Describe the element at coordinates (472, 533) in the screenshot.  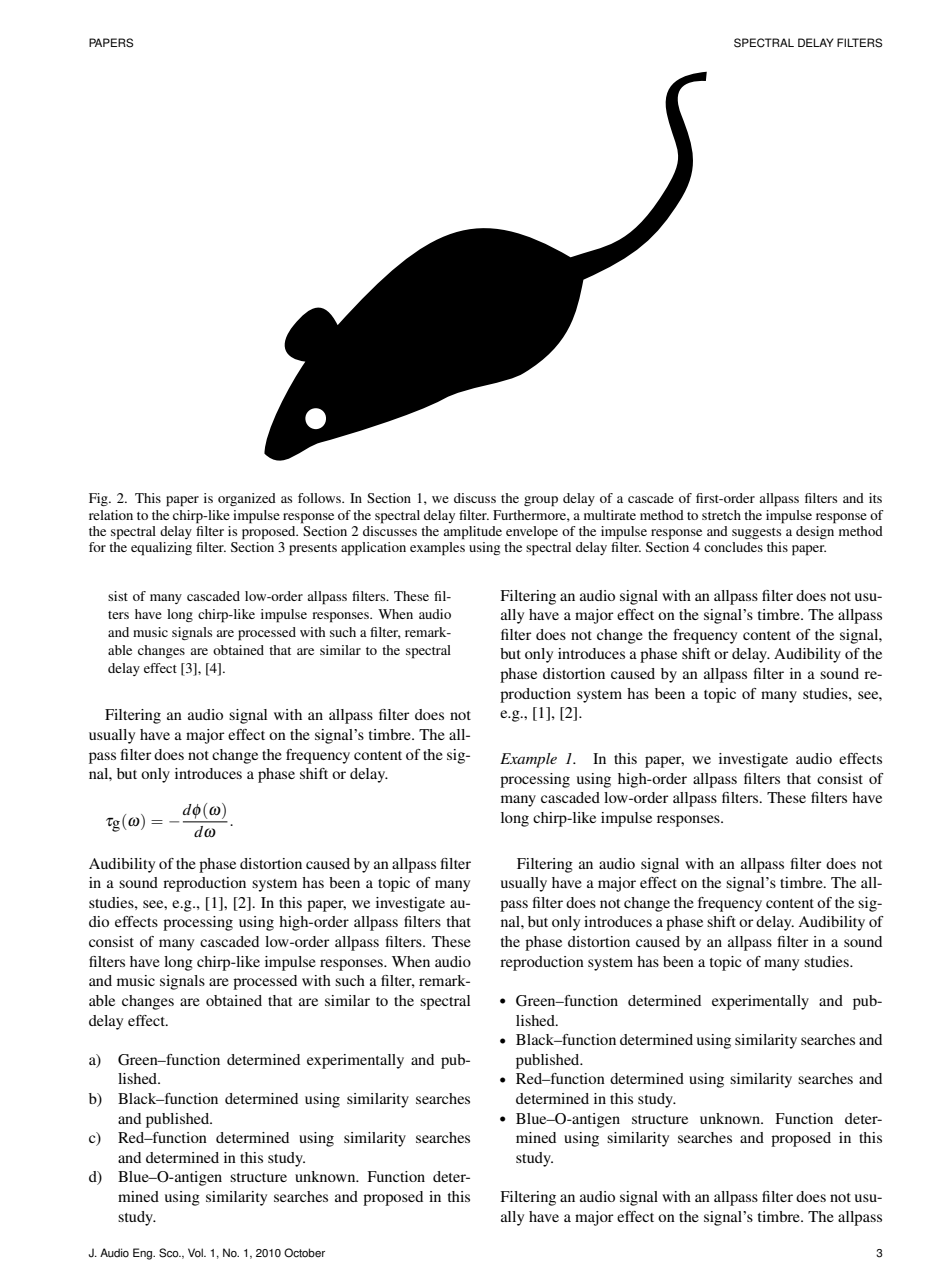
I see `amplitude` at that location.
